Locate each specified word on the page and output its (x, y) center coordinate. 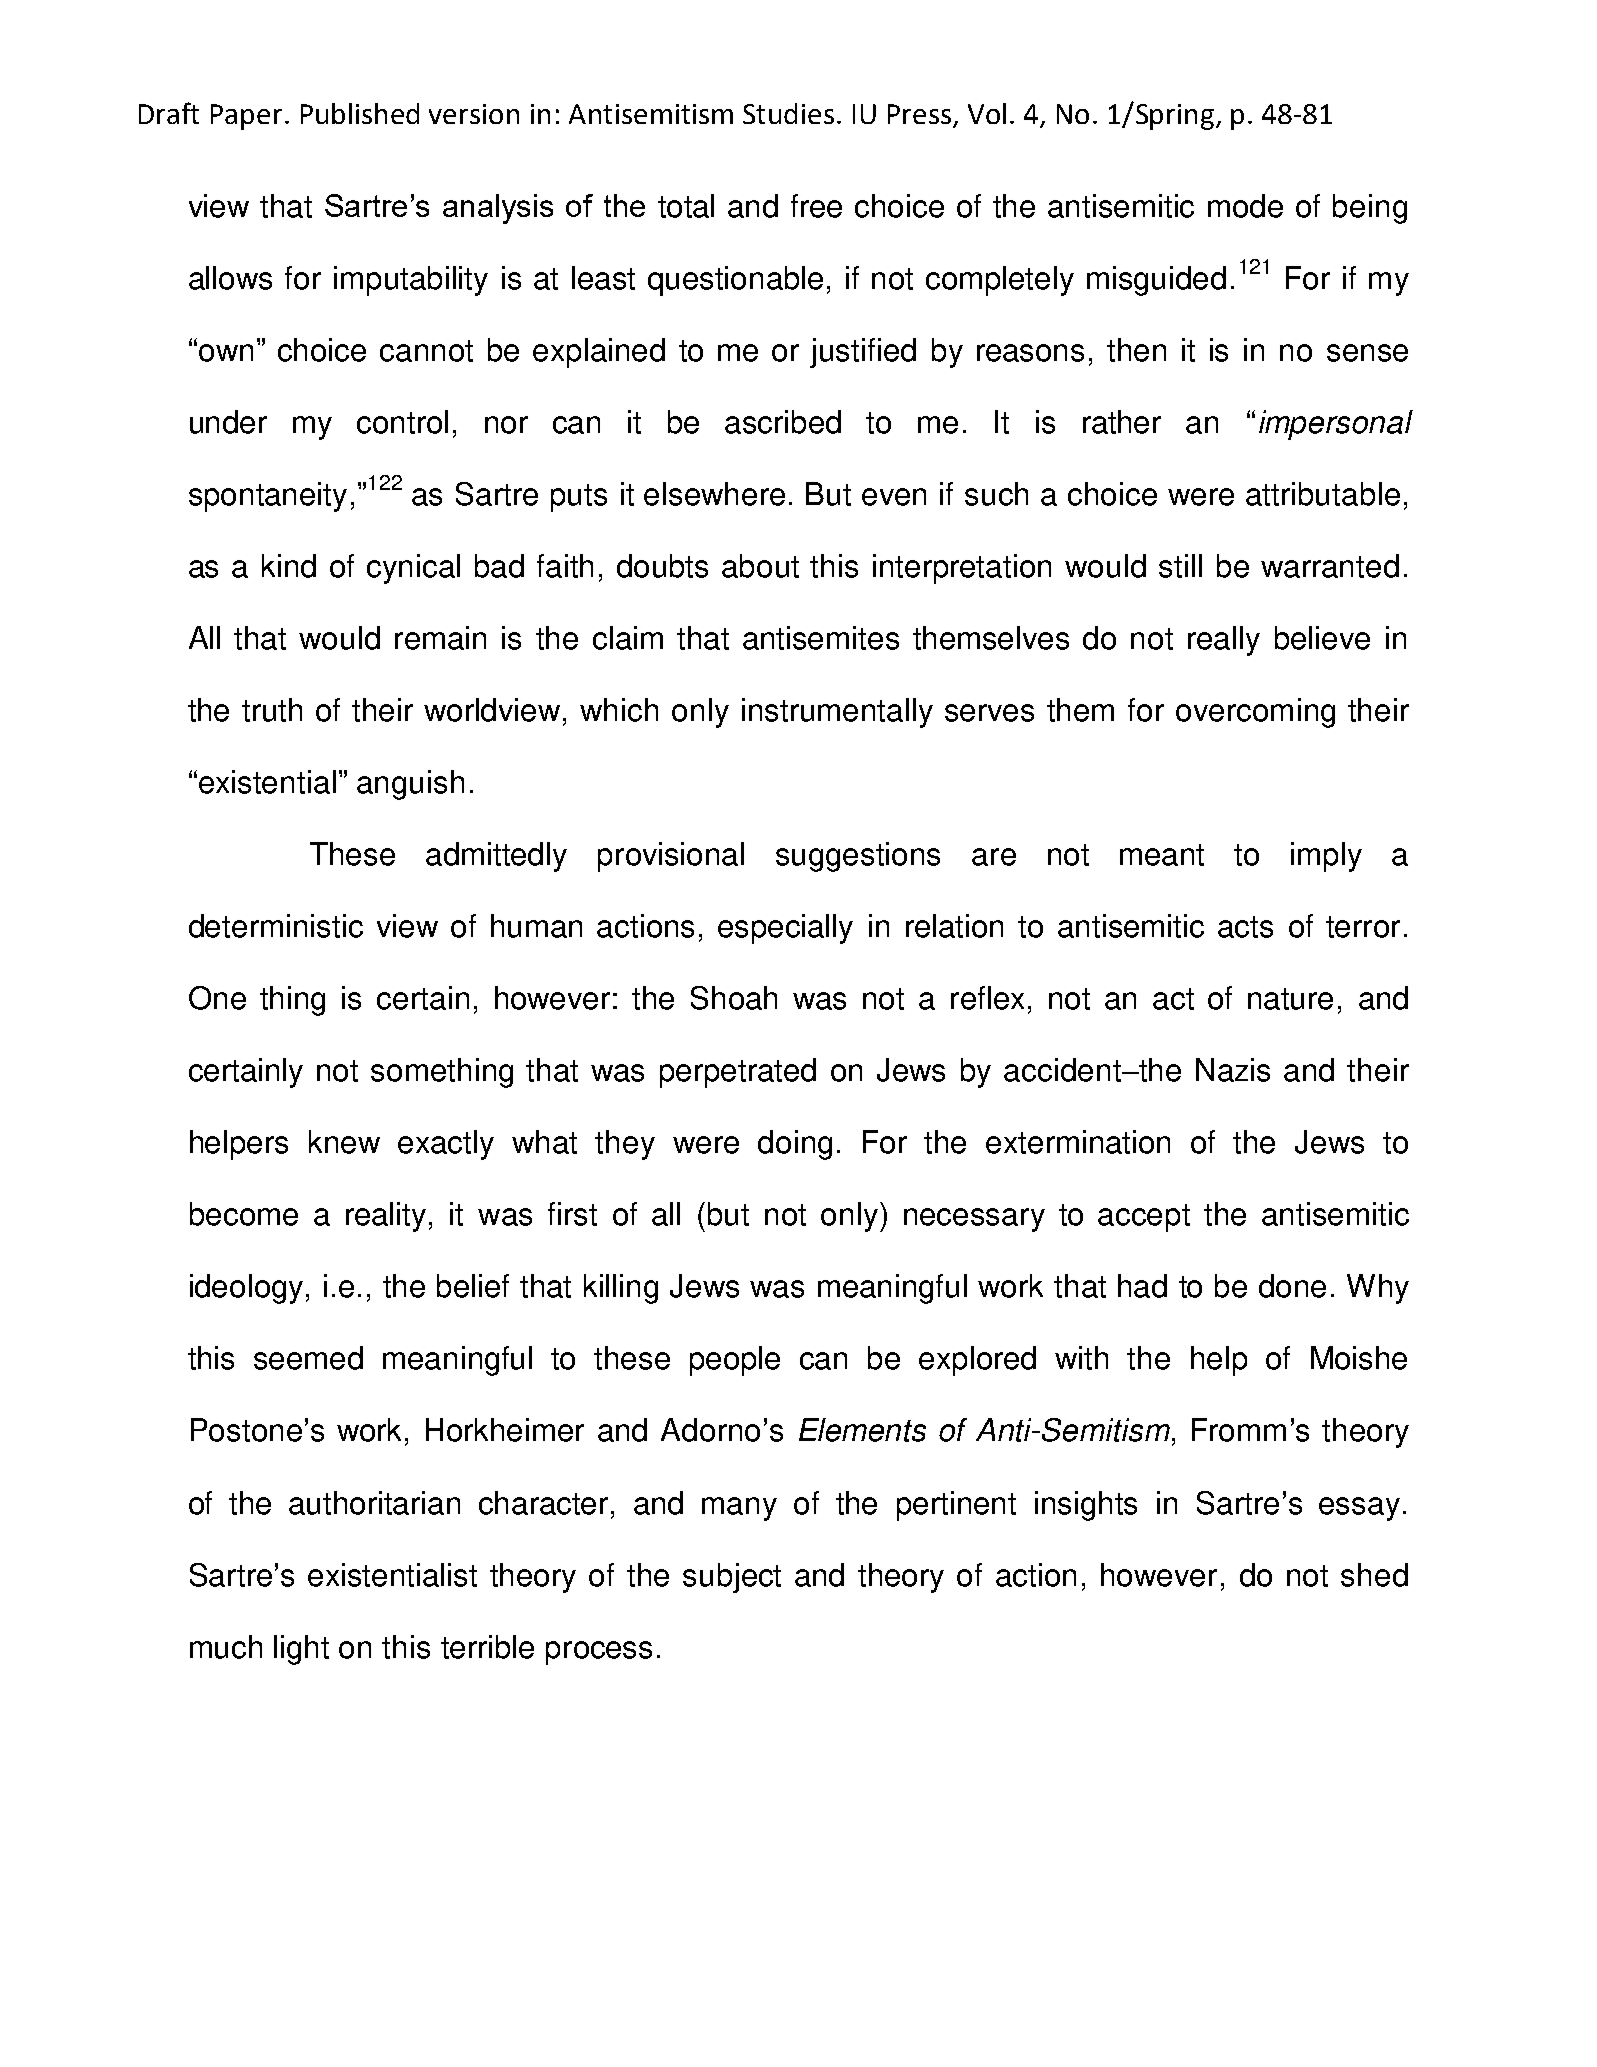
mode (1245, 206)
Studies (788, 113)
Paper (246, 117)
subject (732, 1578)
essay (1359, 1509)
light (301, 1650)
